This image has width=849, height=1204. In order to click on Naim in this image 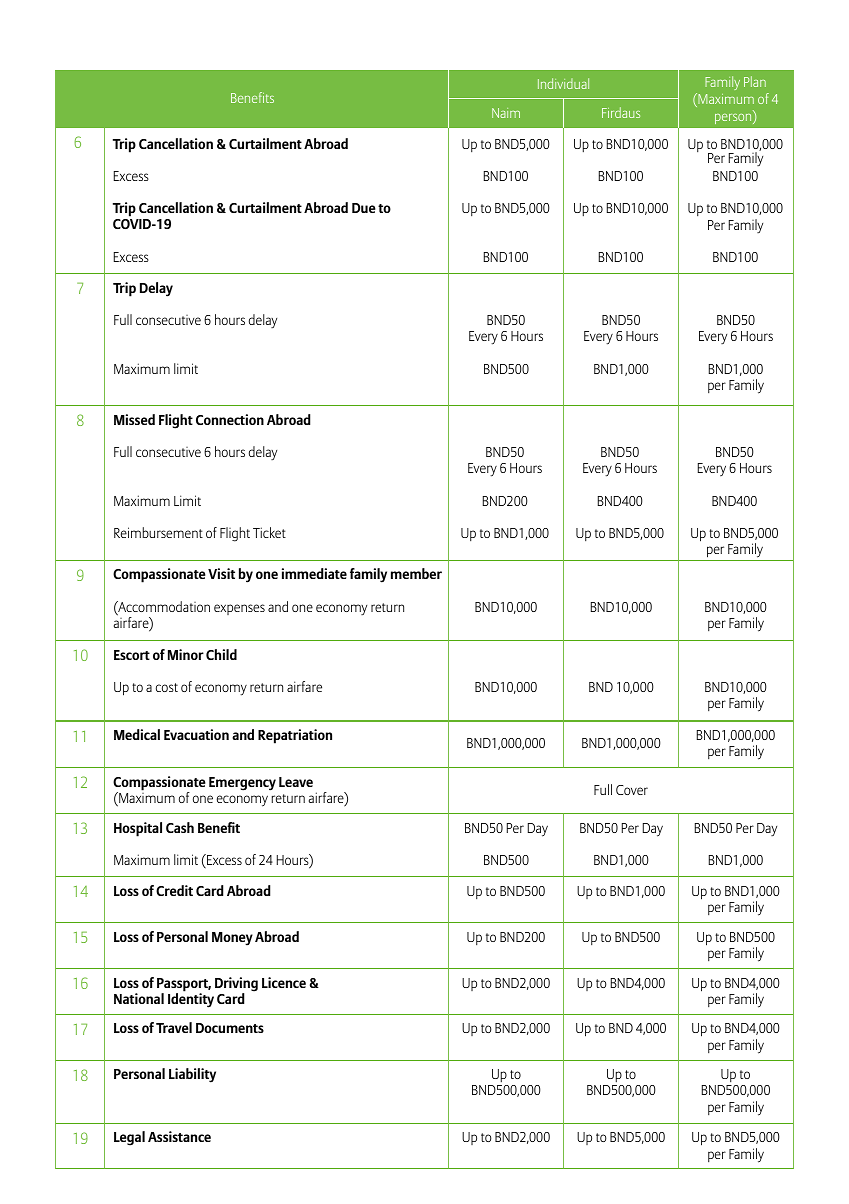, I will do `click(506, 113)`.
